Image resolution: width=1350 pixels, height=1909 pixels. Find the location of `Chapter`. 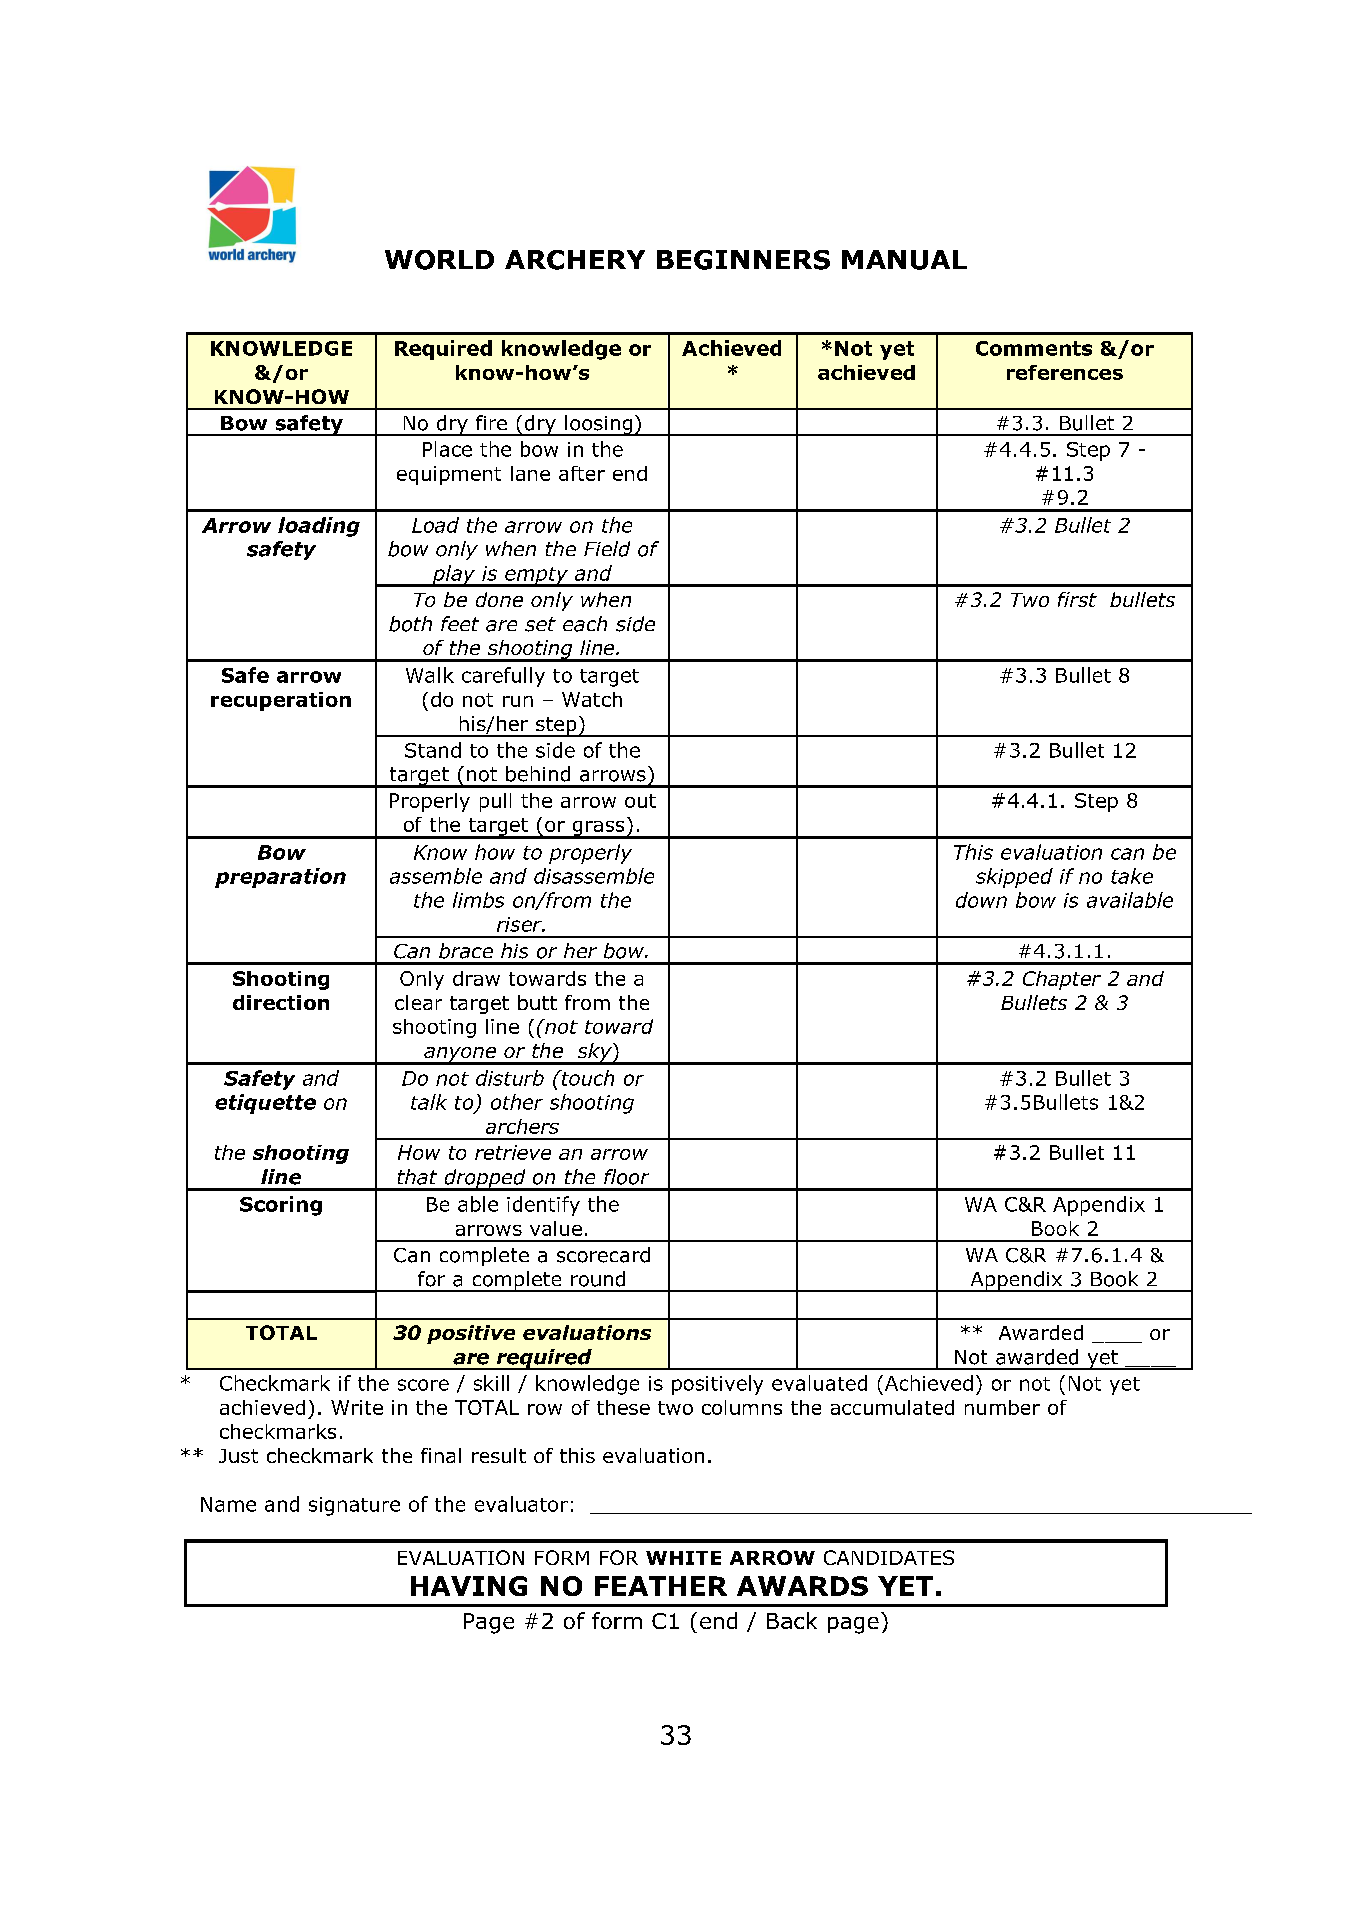

Chapter is located at coordinates (1062, 980).
